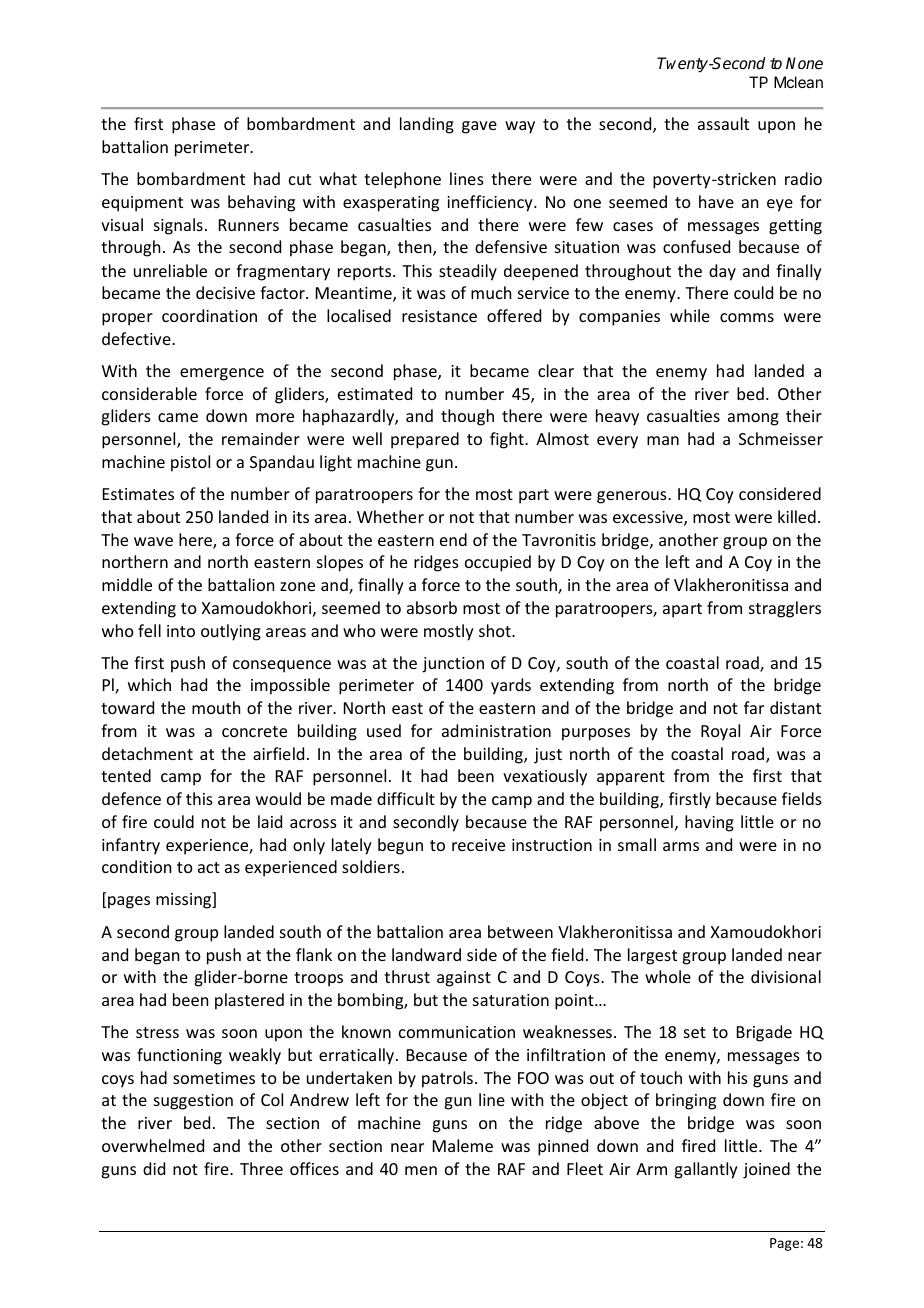  I want to click on detachment, so click(147, 753).
